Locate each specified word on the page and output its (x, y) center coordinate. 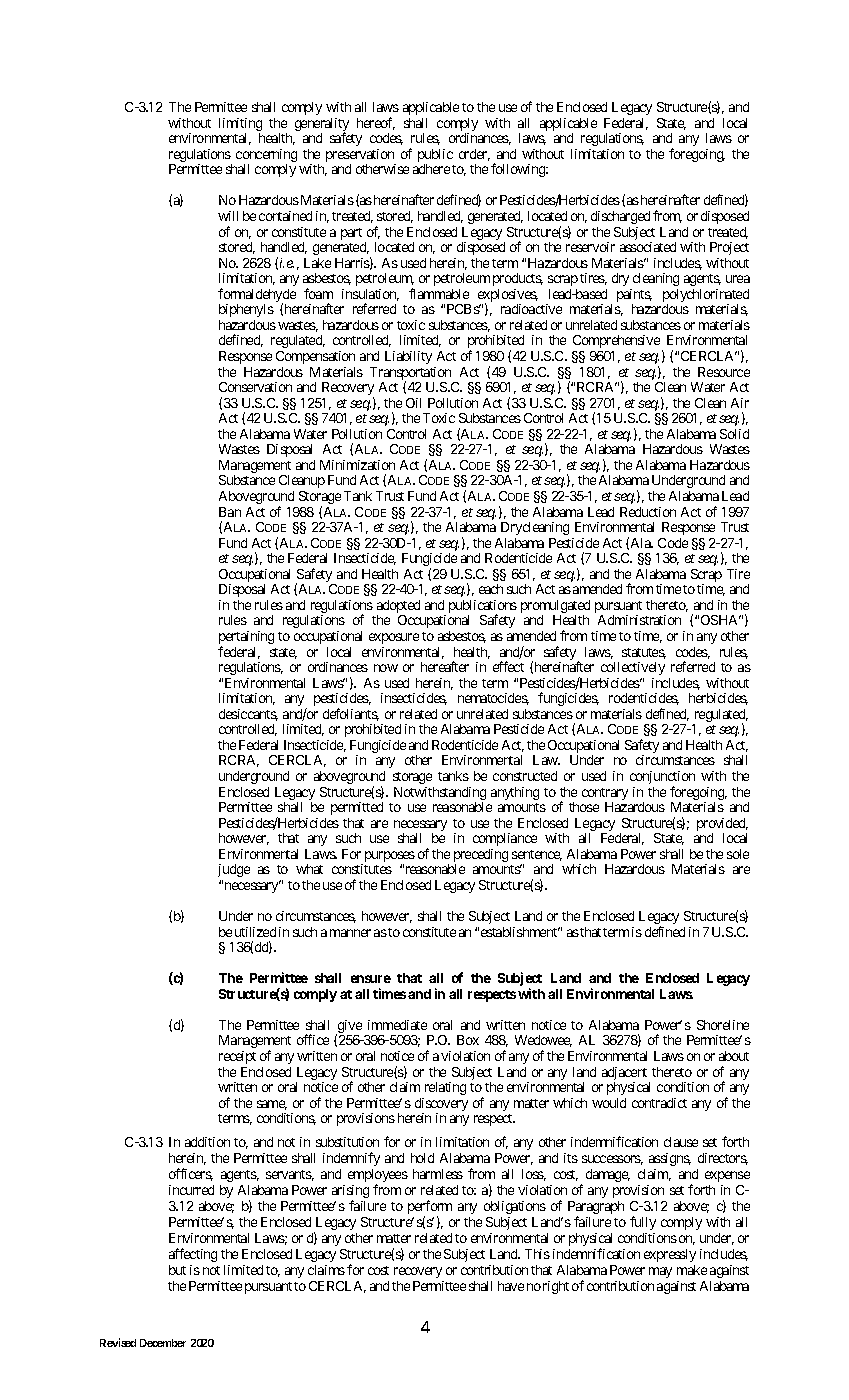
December (163, 1343)
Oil (413, 403)
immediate (397, 1025)
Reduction (648, 512)
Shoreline (723, 1025)
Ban (230, 512)
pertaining (246, 639)
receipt (237, 1057)
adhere (431, 169)
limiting (240, 124)
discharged (620, 217)
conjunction (662, 779)
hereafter (445, 666)
